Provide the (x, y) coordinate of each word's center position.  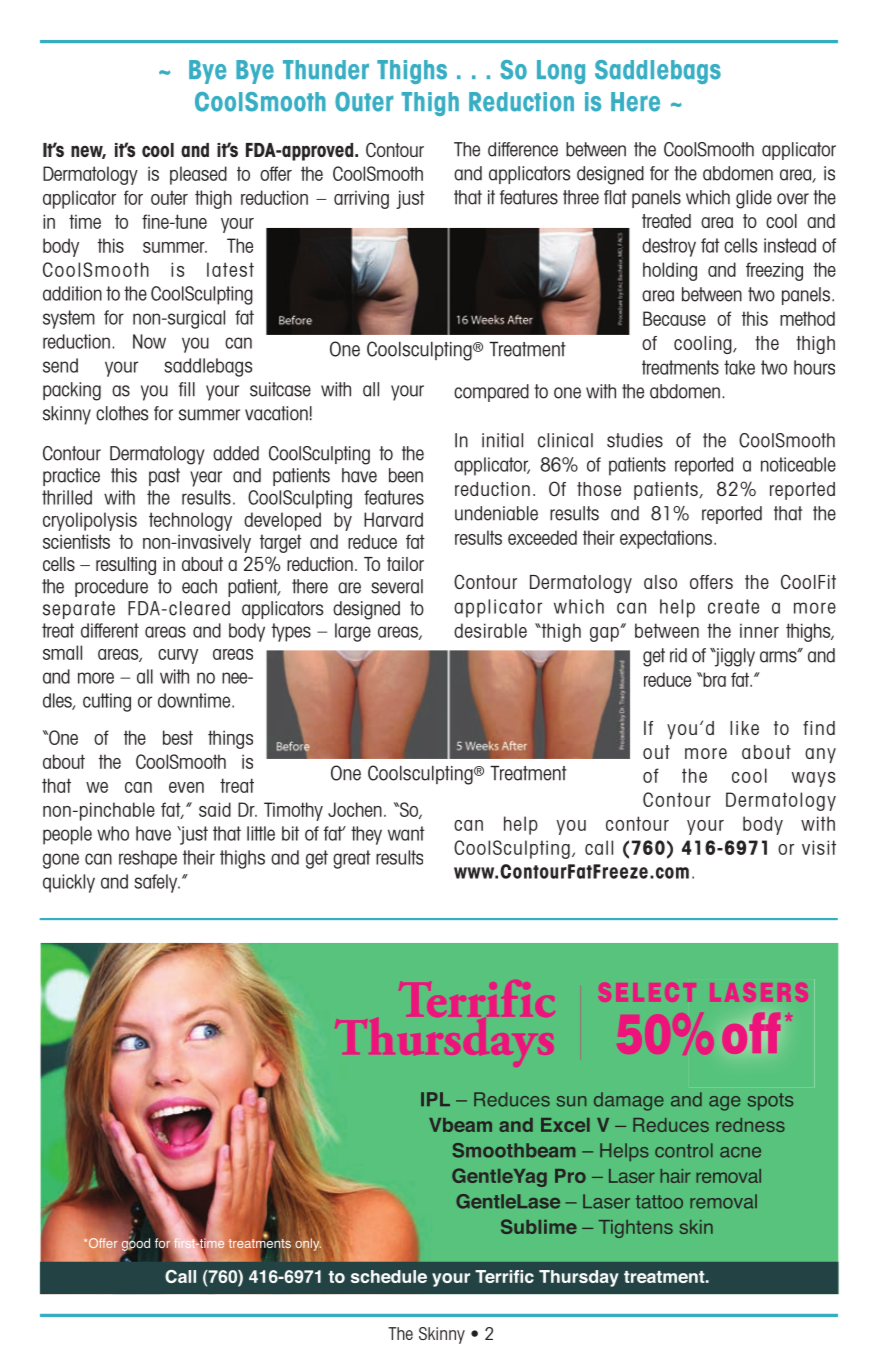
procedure (111, 588)
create (733, 606)
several (397, 586)
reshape (148, 859)
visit (819, 847)
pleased (198, 175)
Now (149, 341)
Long (561, 72)
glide (754, 199)
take (739, 367)
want (406, 833)
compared (491, 393)
